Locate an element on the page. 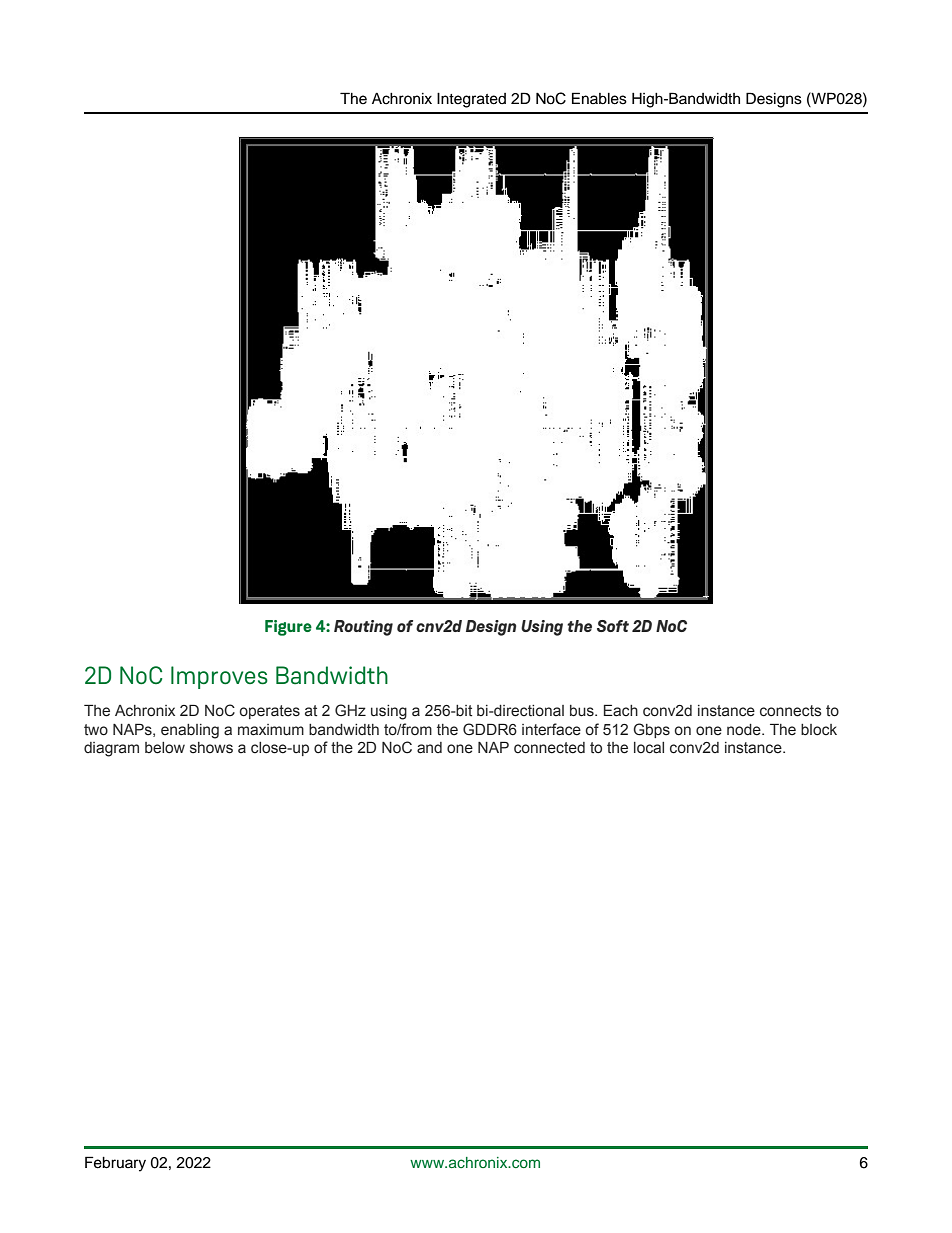 The height and width of the page is (1233, 952). February is located at coordinates (115, 1164).
